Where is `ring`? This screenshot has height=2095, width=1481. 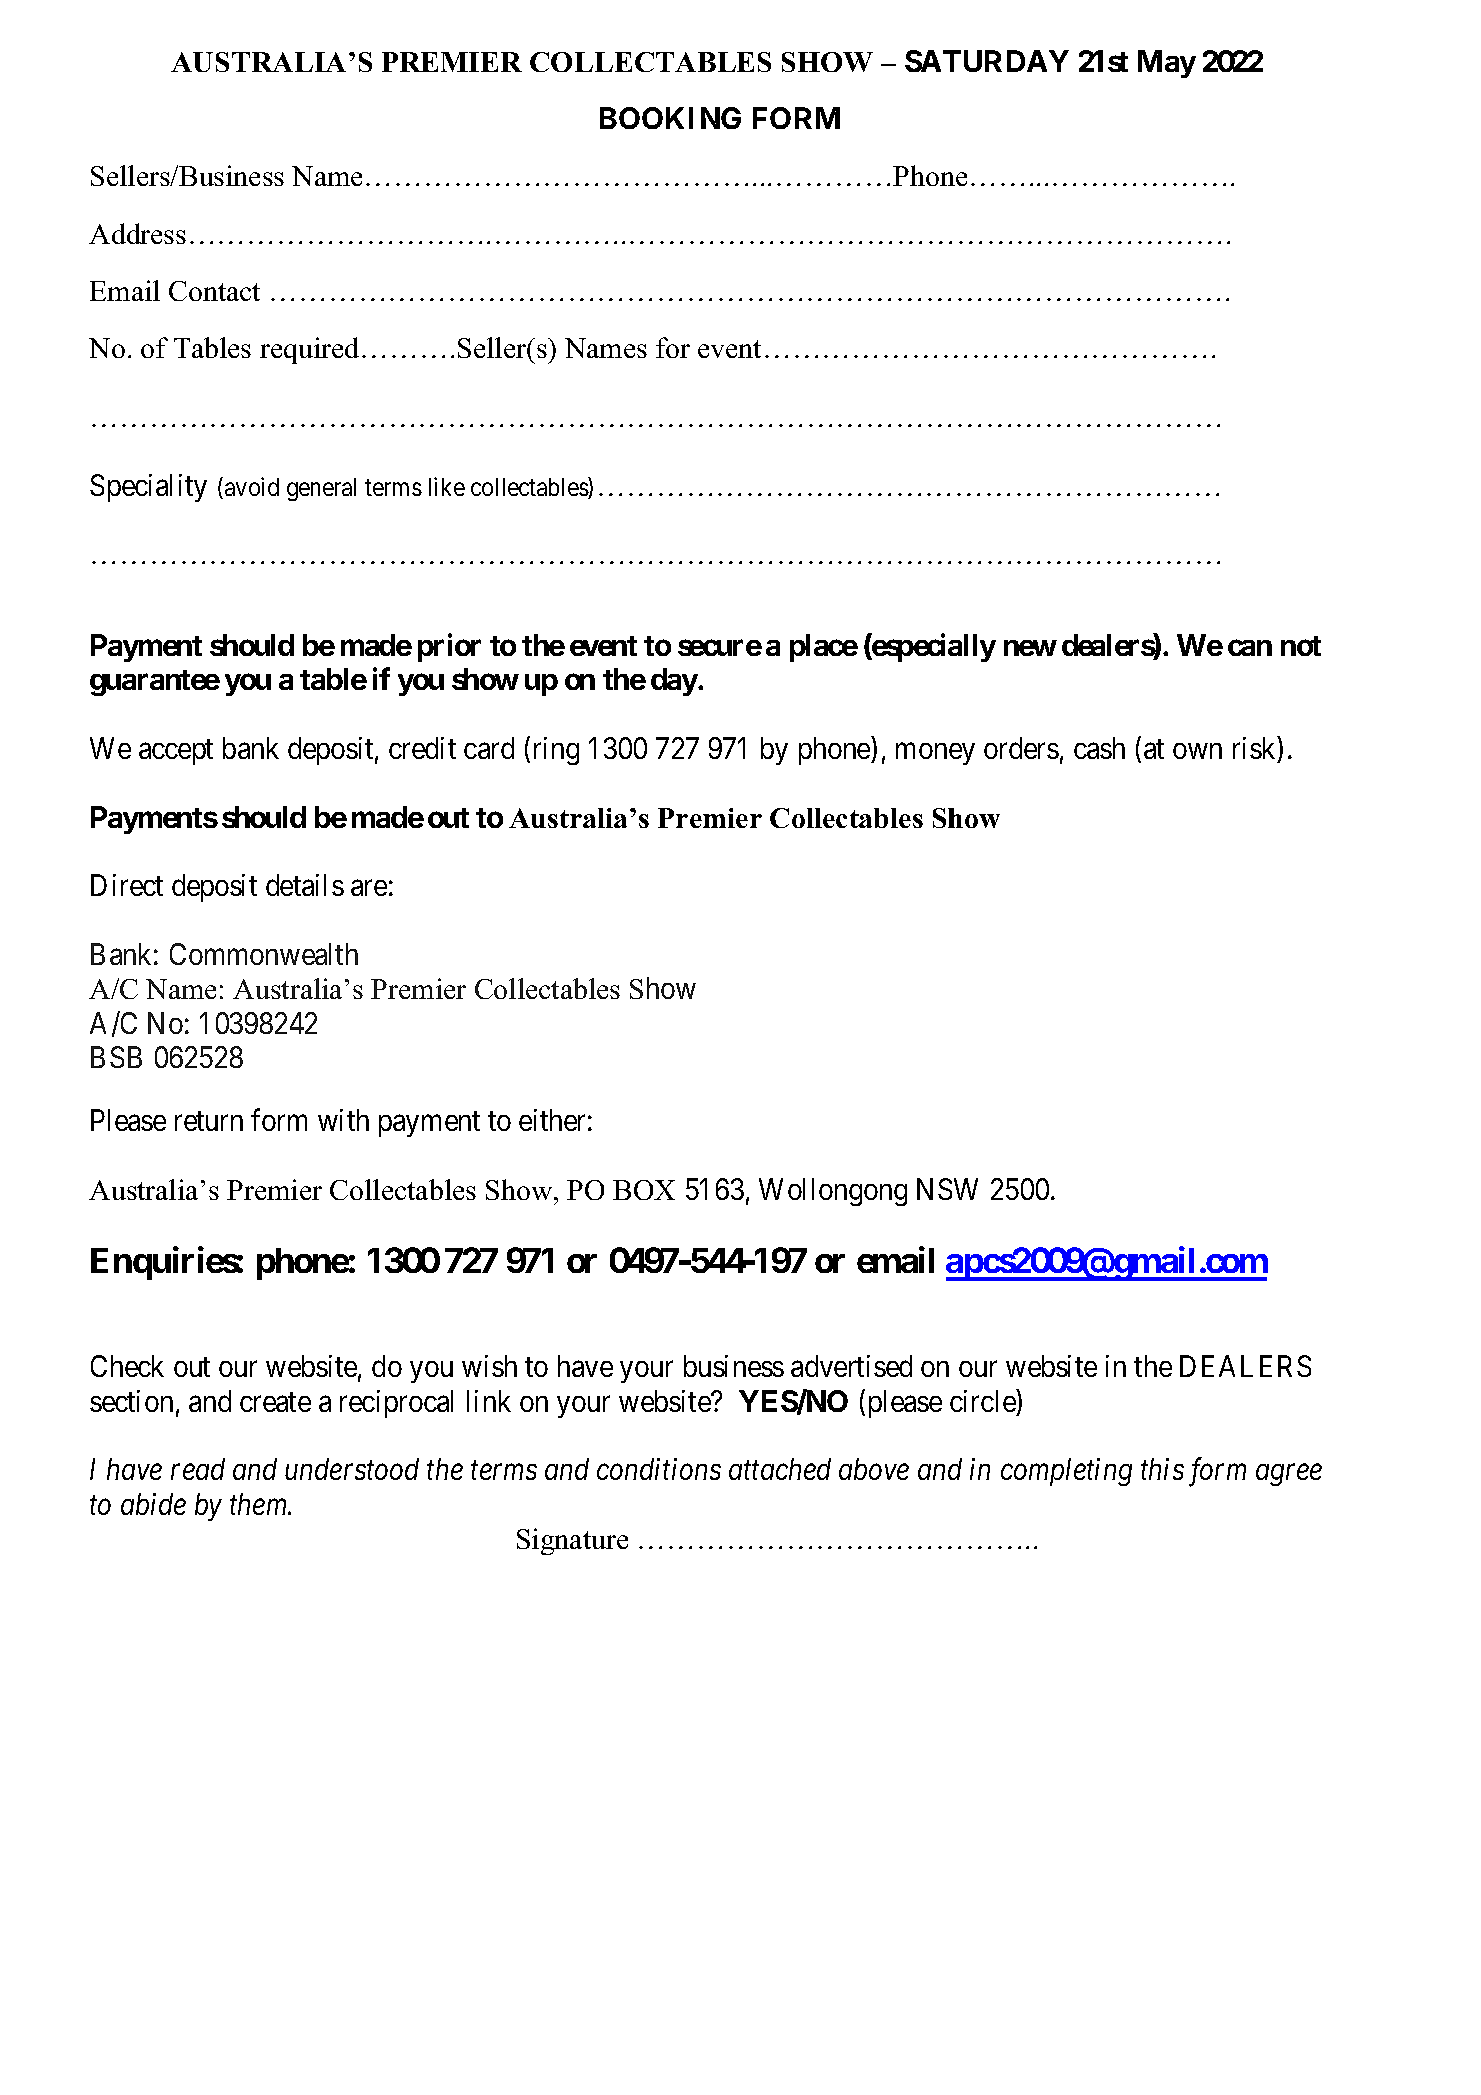 ring is located at coordinates (556, 751).
